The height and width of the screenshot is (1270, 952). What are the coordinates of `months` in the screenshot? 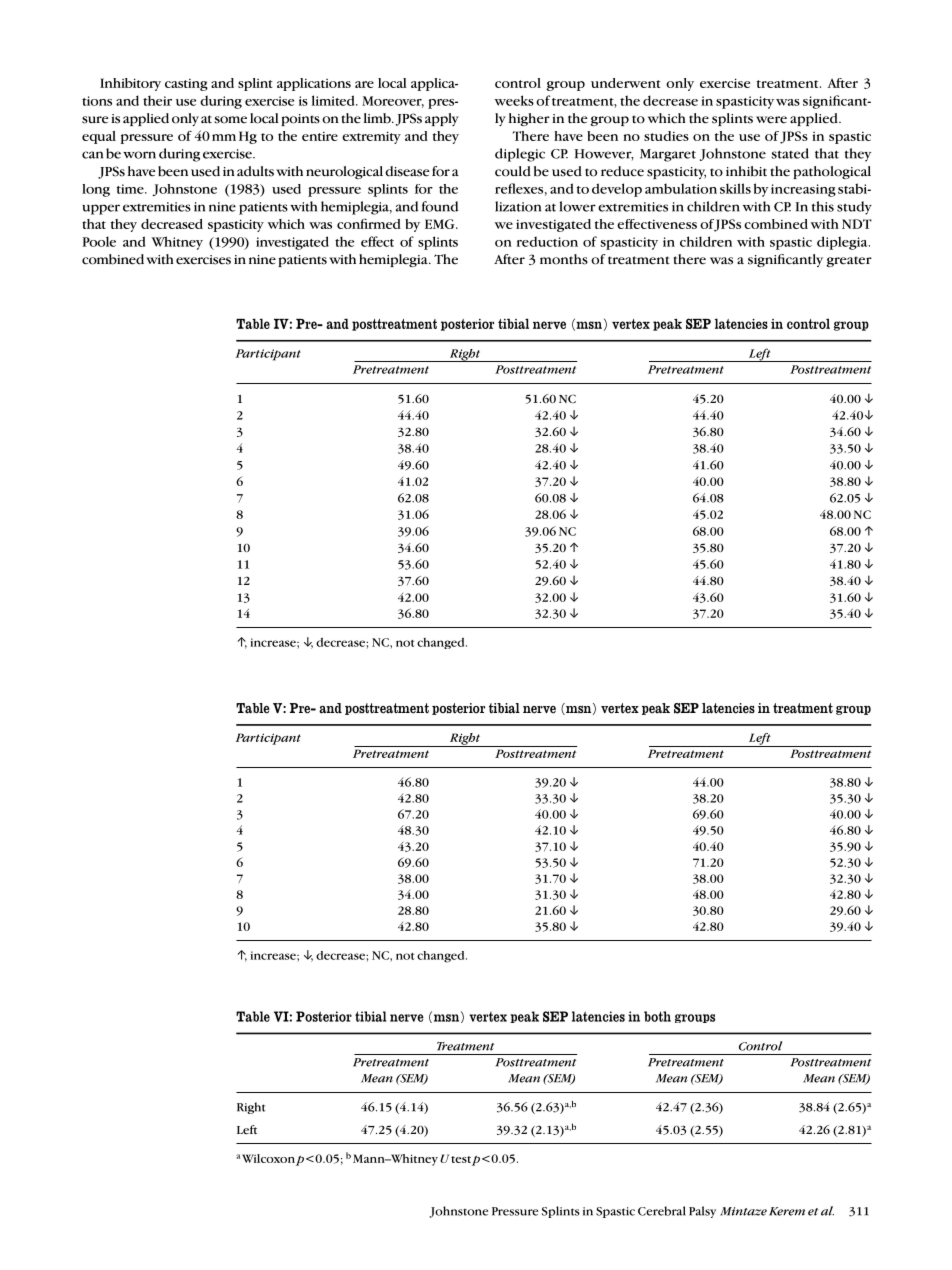 It's located at (564, 259).
